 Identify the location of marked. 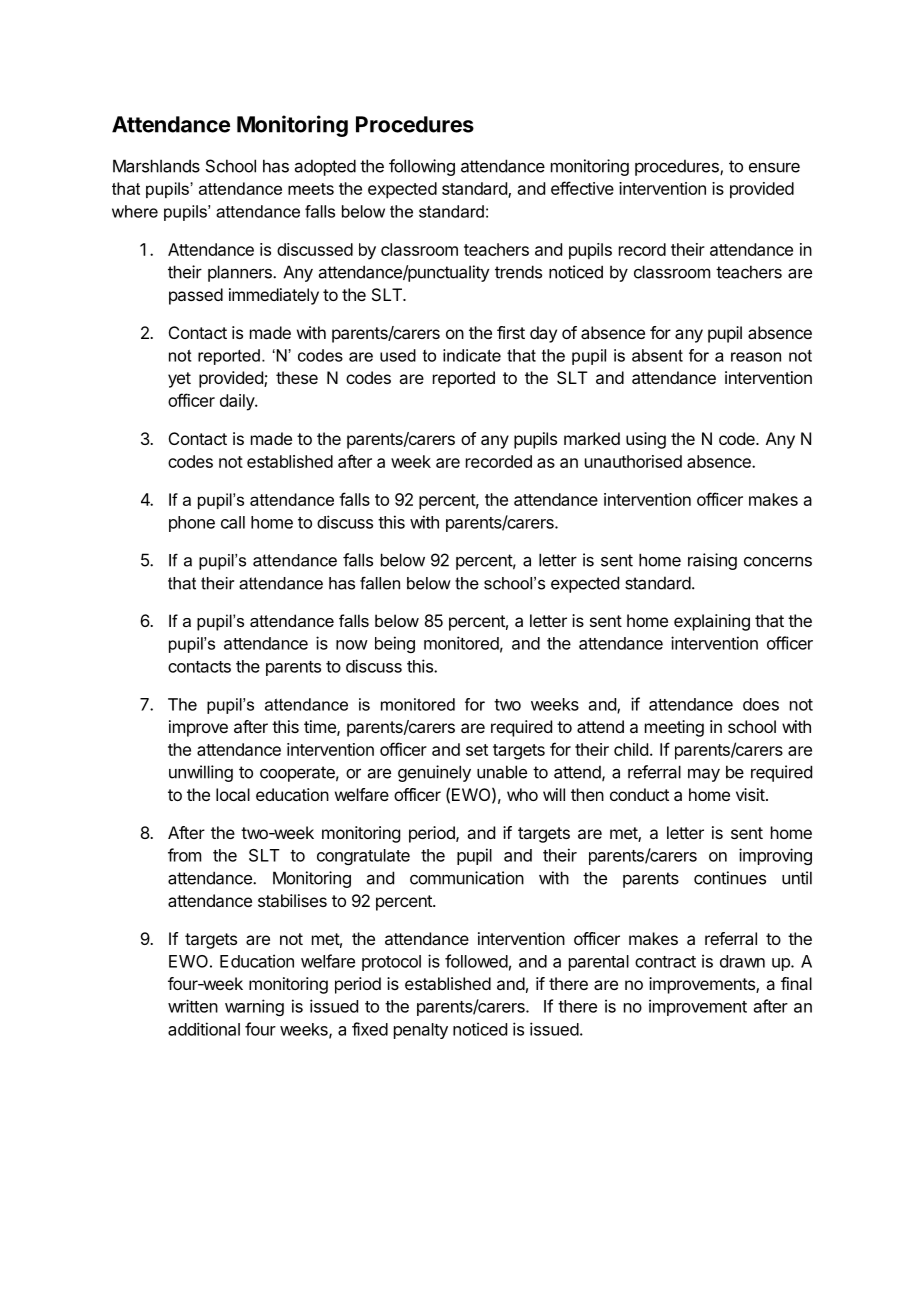
(592, 438).
